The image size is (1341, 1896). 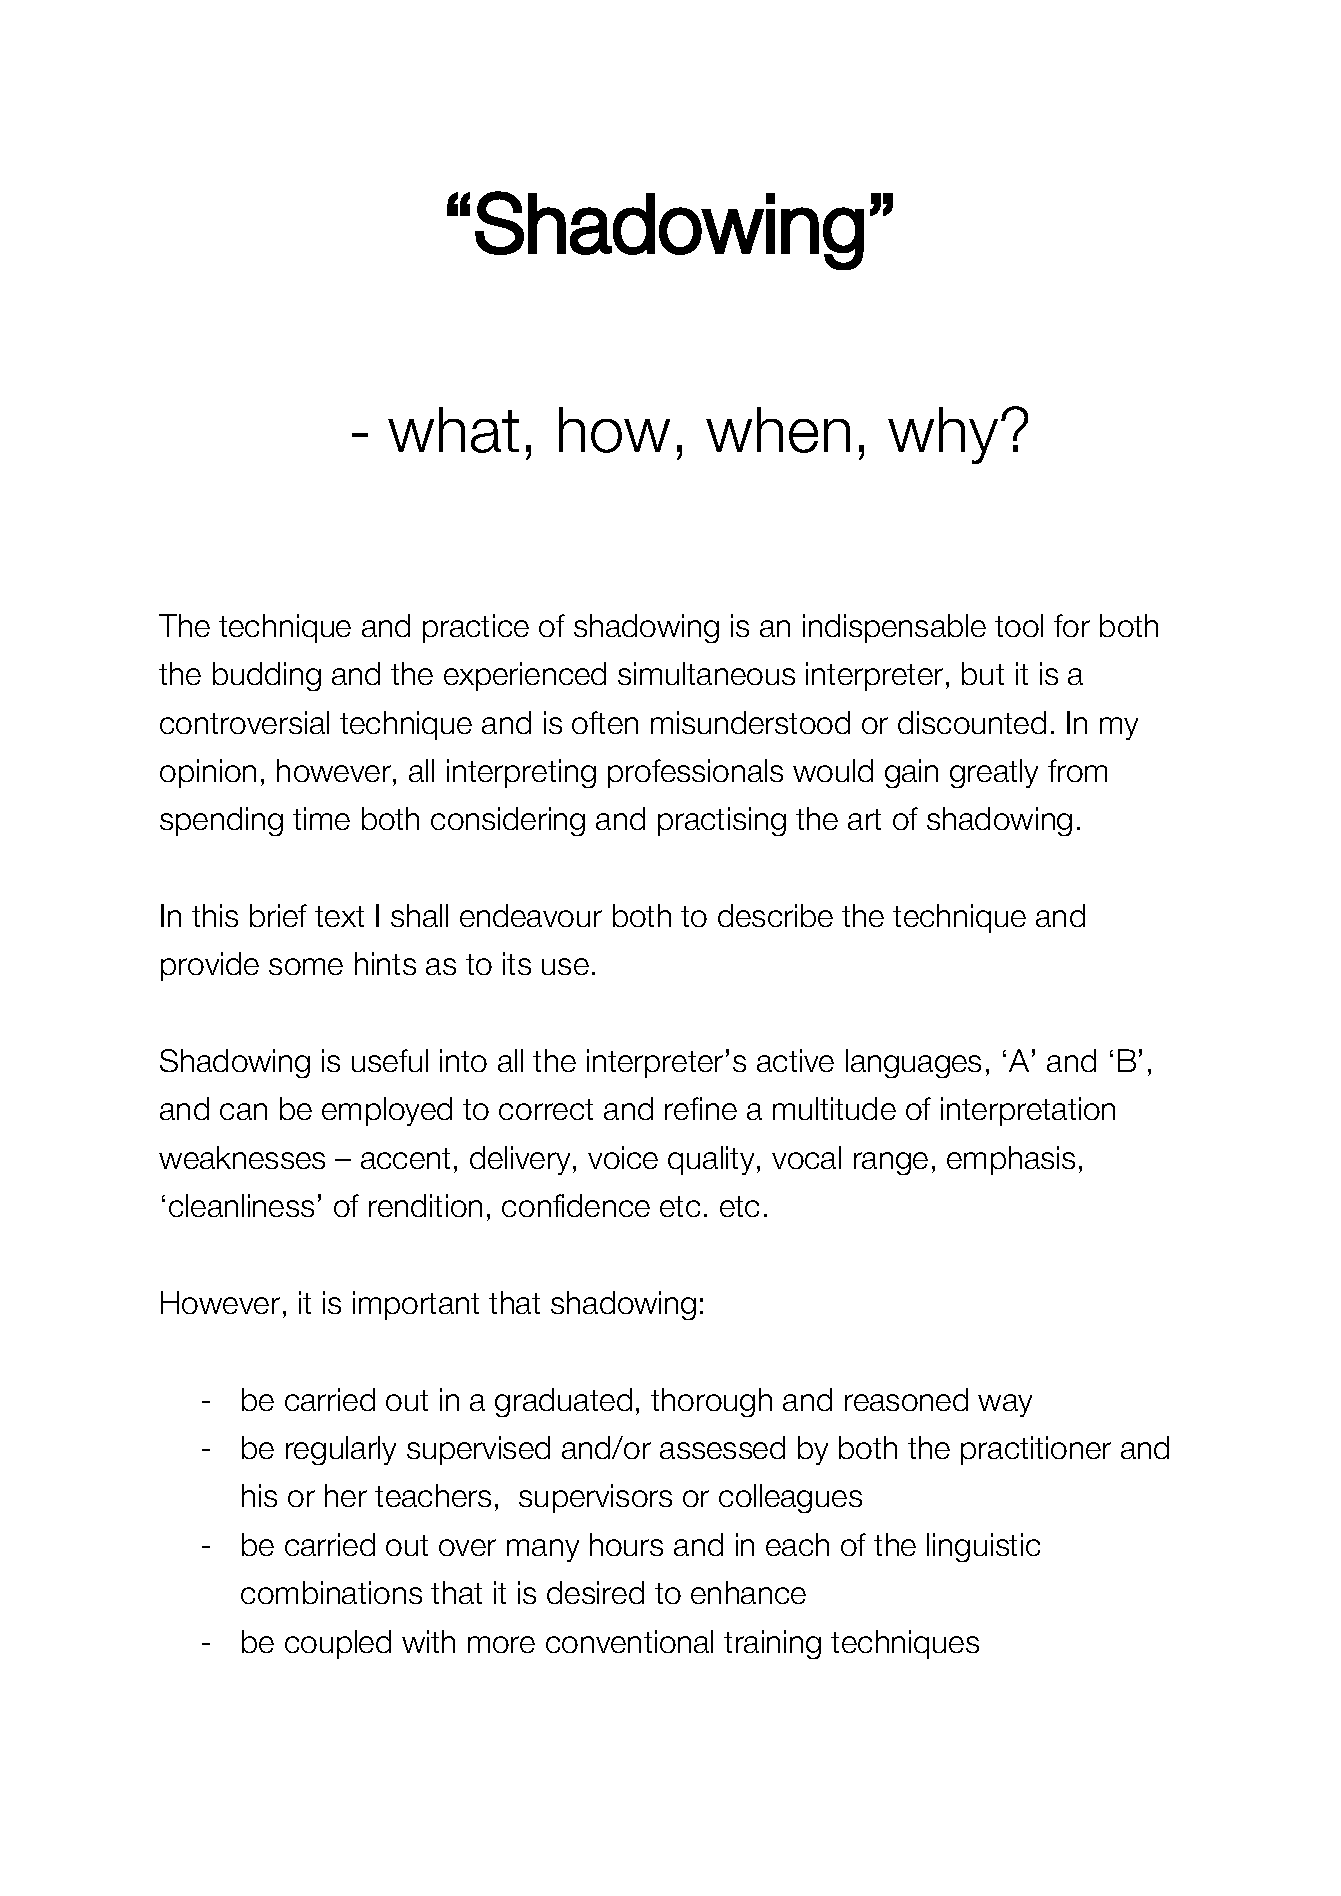 What do you see at coordinates (629, 1641) in the image?
I see `conventional` at bounding box center [629, 1641].
